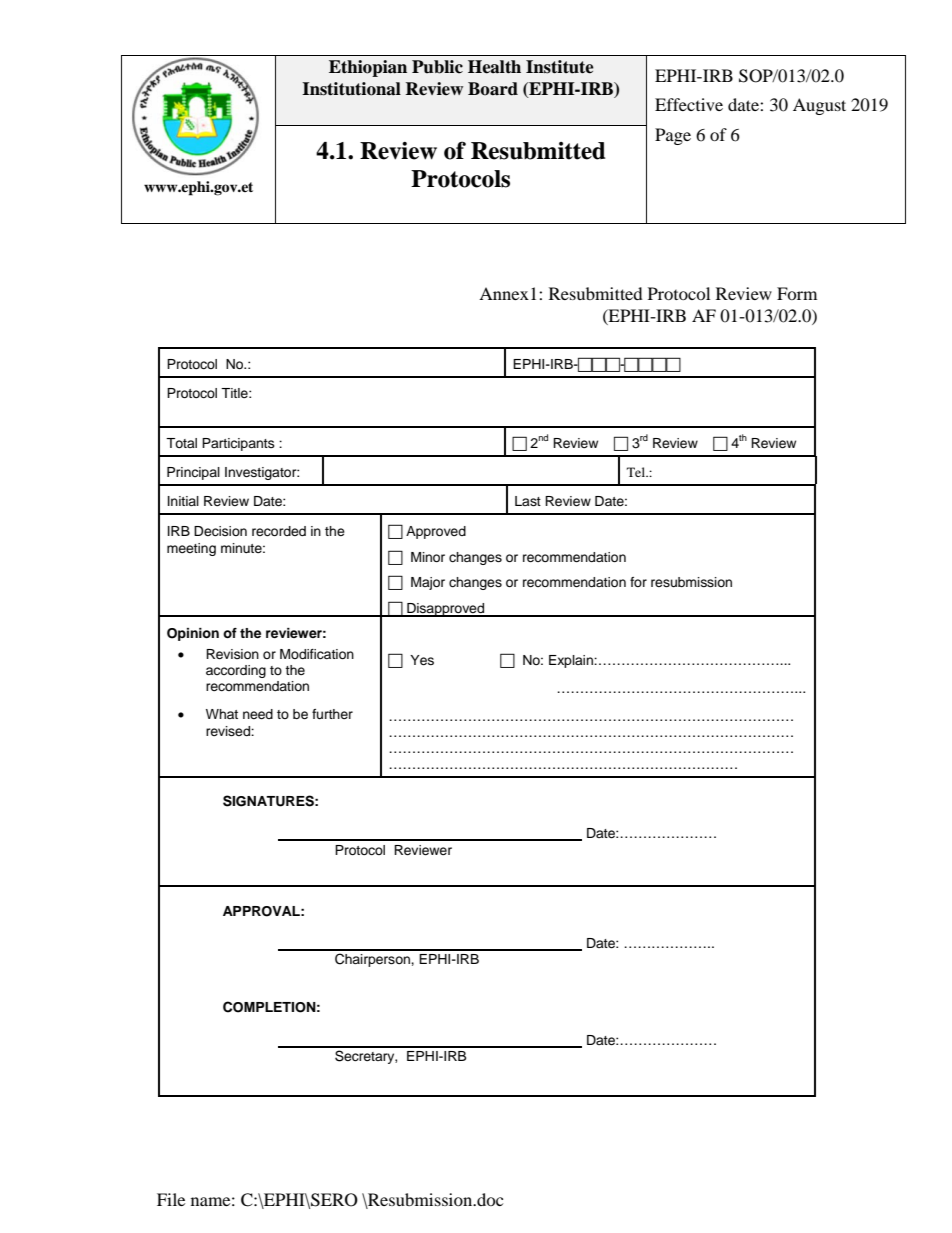 The width and height of the page is (952, 1233). Describe the element at coordinates (317, 654) in the page. I see `Modification` at that location.
